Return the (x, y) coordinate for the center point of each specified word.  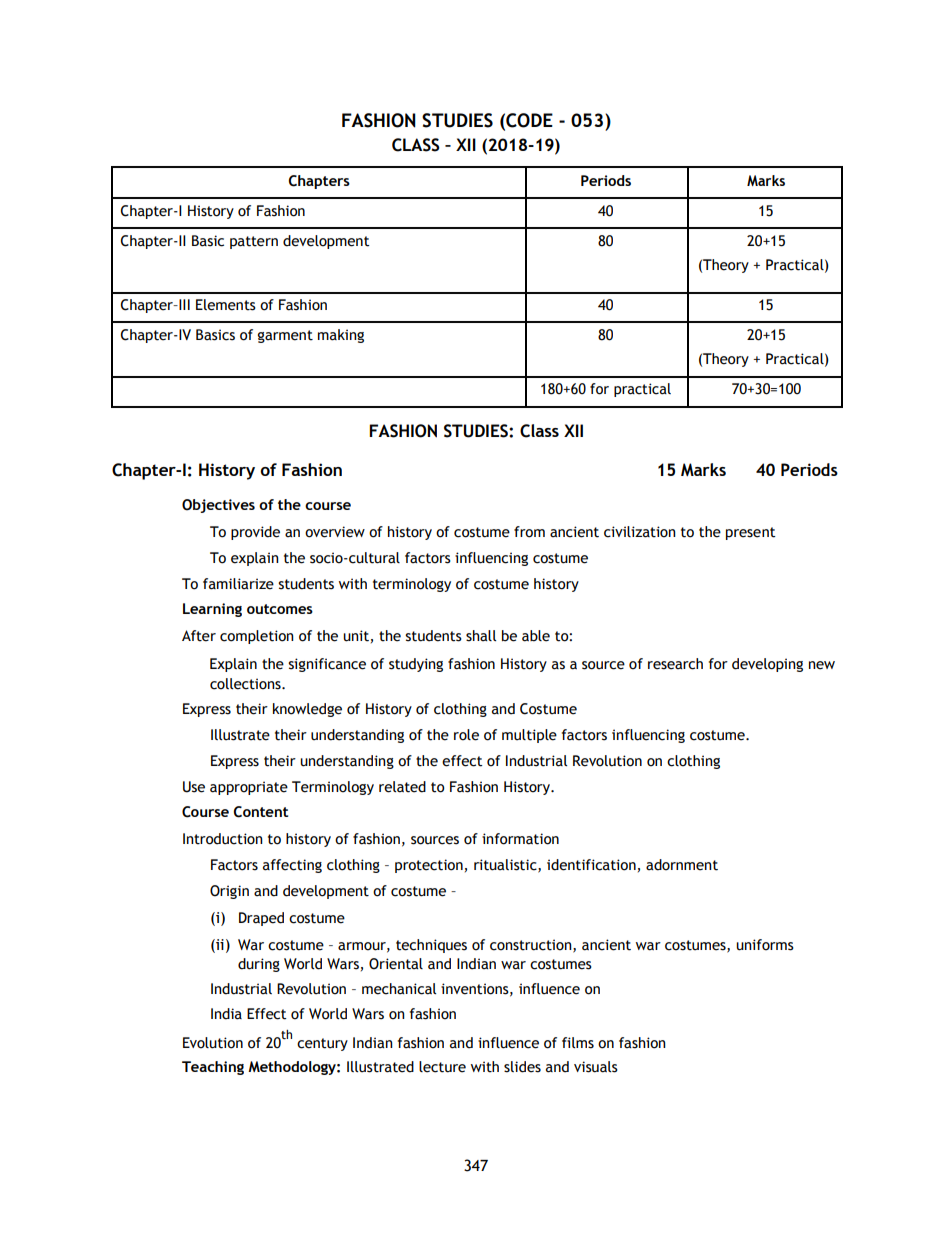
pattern (254, 242)
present (751, 533)
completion (257, 637)
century (322, 1044)
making (341, 336)
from (529, 532)
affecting (292, 866)
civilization (640, 532)
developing (767, 665)
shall (481, 636)
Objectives (218, 506)
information (520, 839)
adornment (682, 865)
